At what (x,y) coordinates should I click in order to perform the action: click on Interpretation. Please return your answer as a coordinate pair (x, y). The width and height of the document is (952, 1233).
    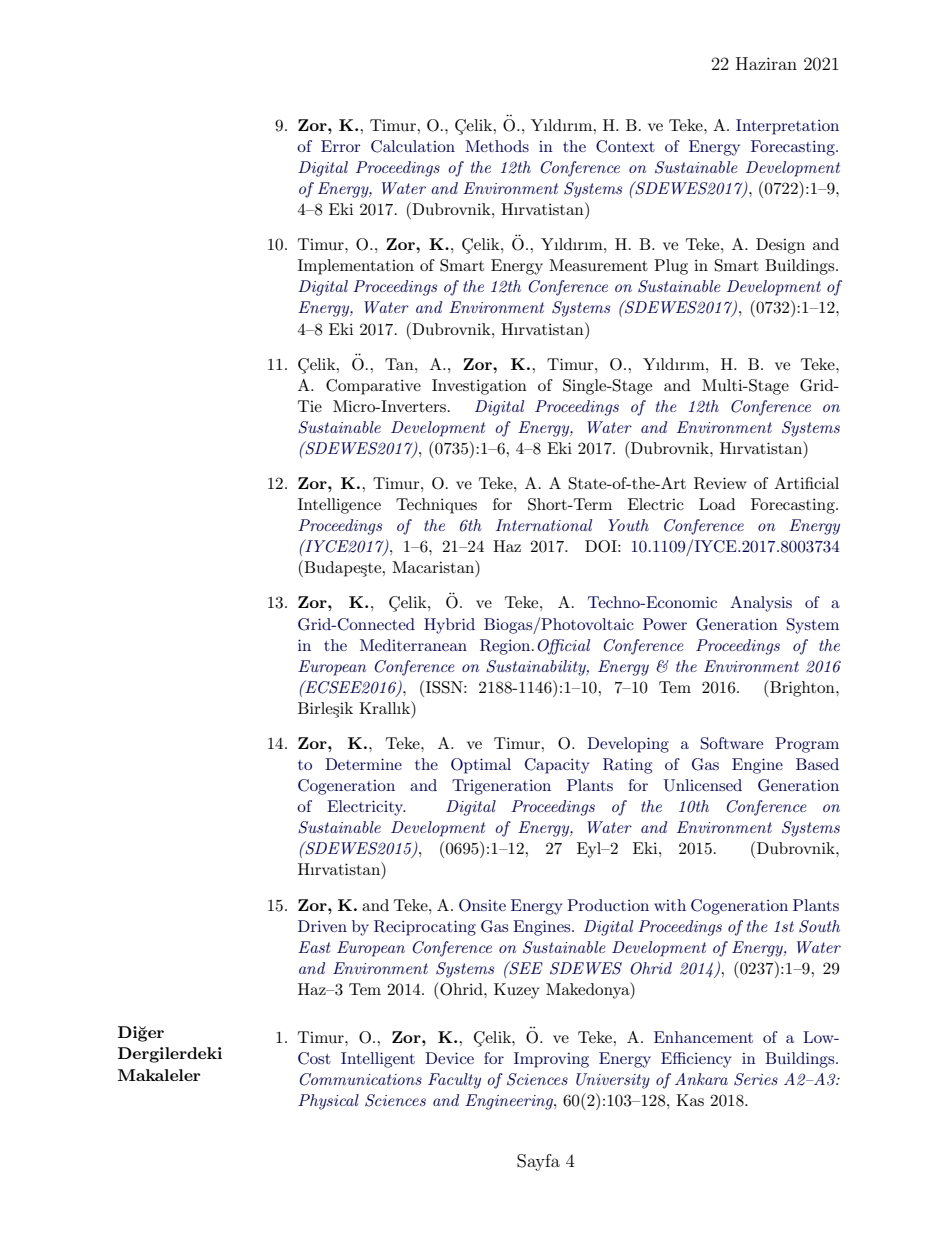
    Looking at the image, I should click on (787, 127).
